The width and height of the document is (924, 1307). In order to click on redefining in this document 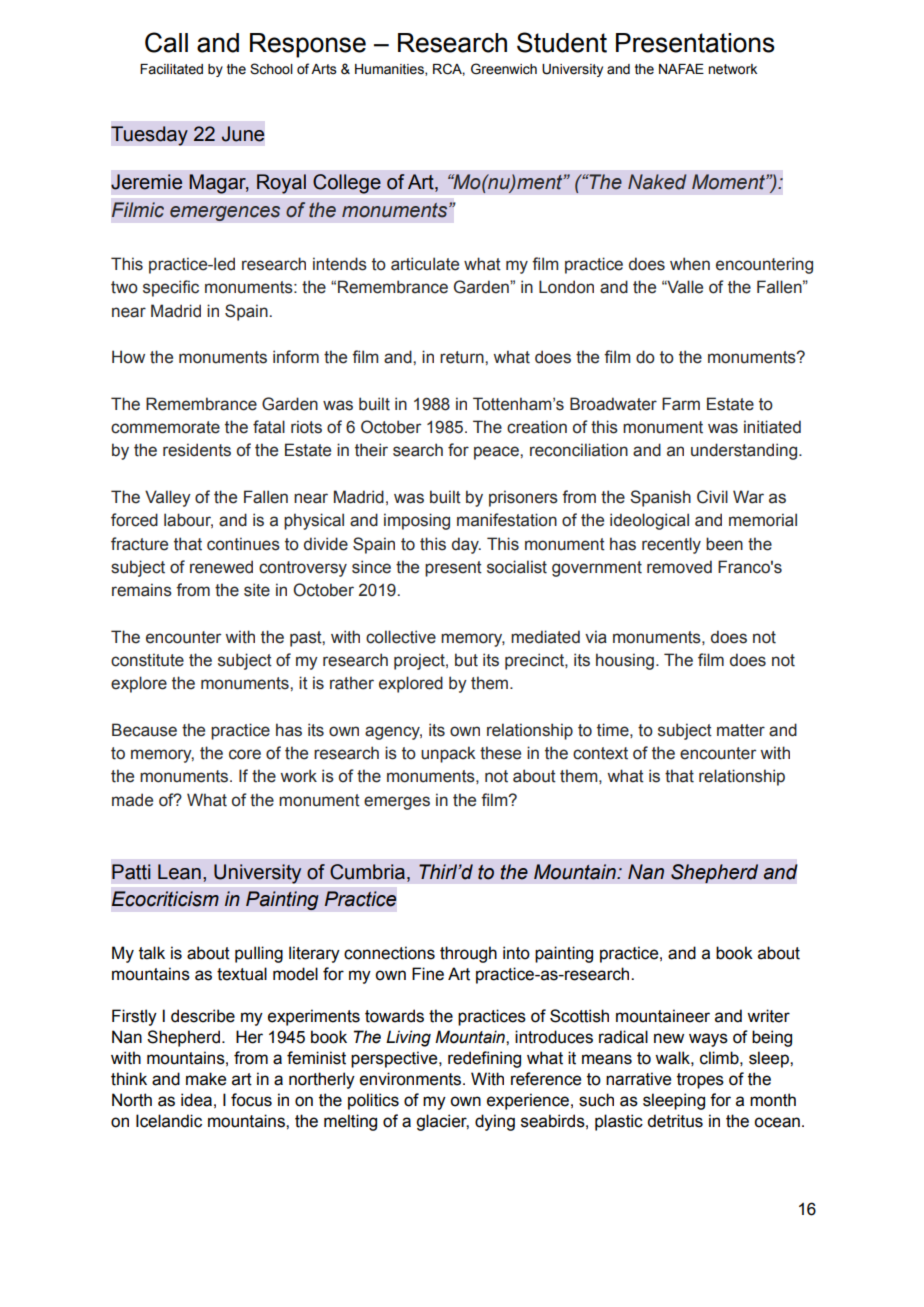, I will do `click(484, 1059)`.
